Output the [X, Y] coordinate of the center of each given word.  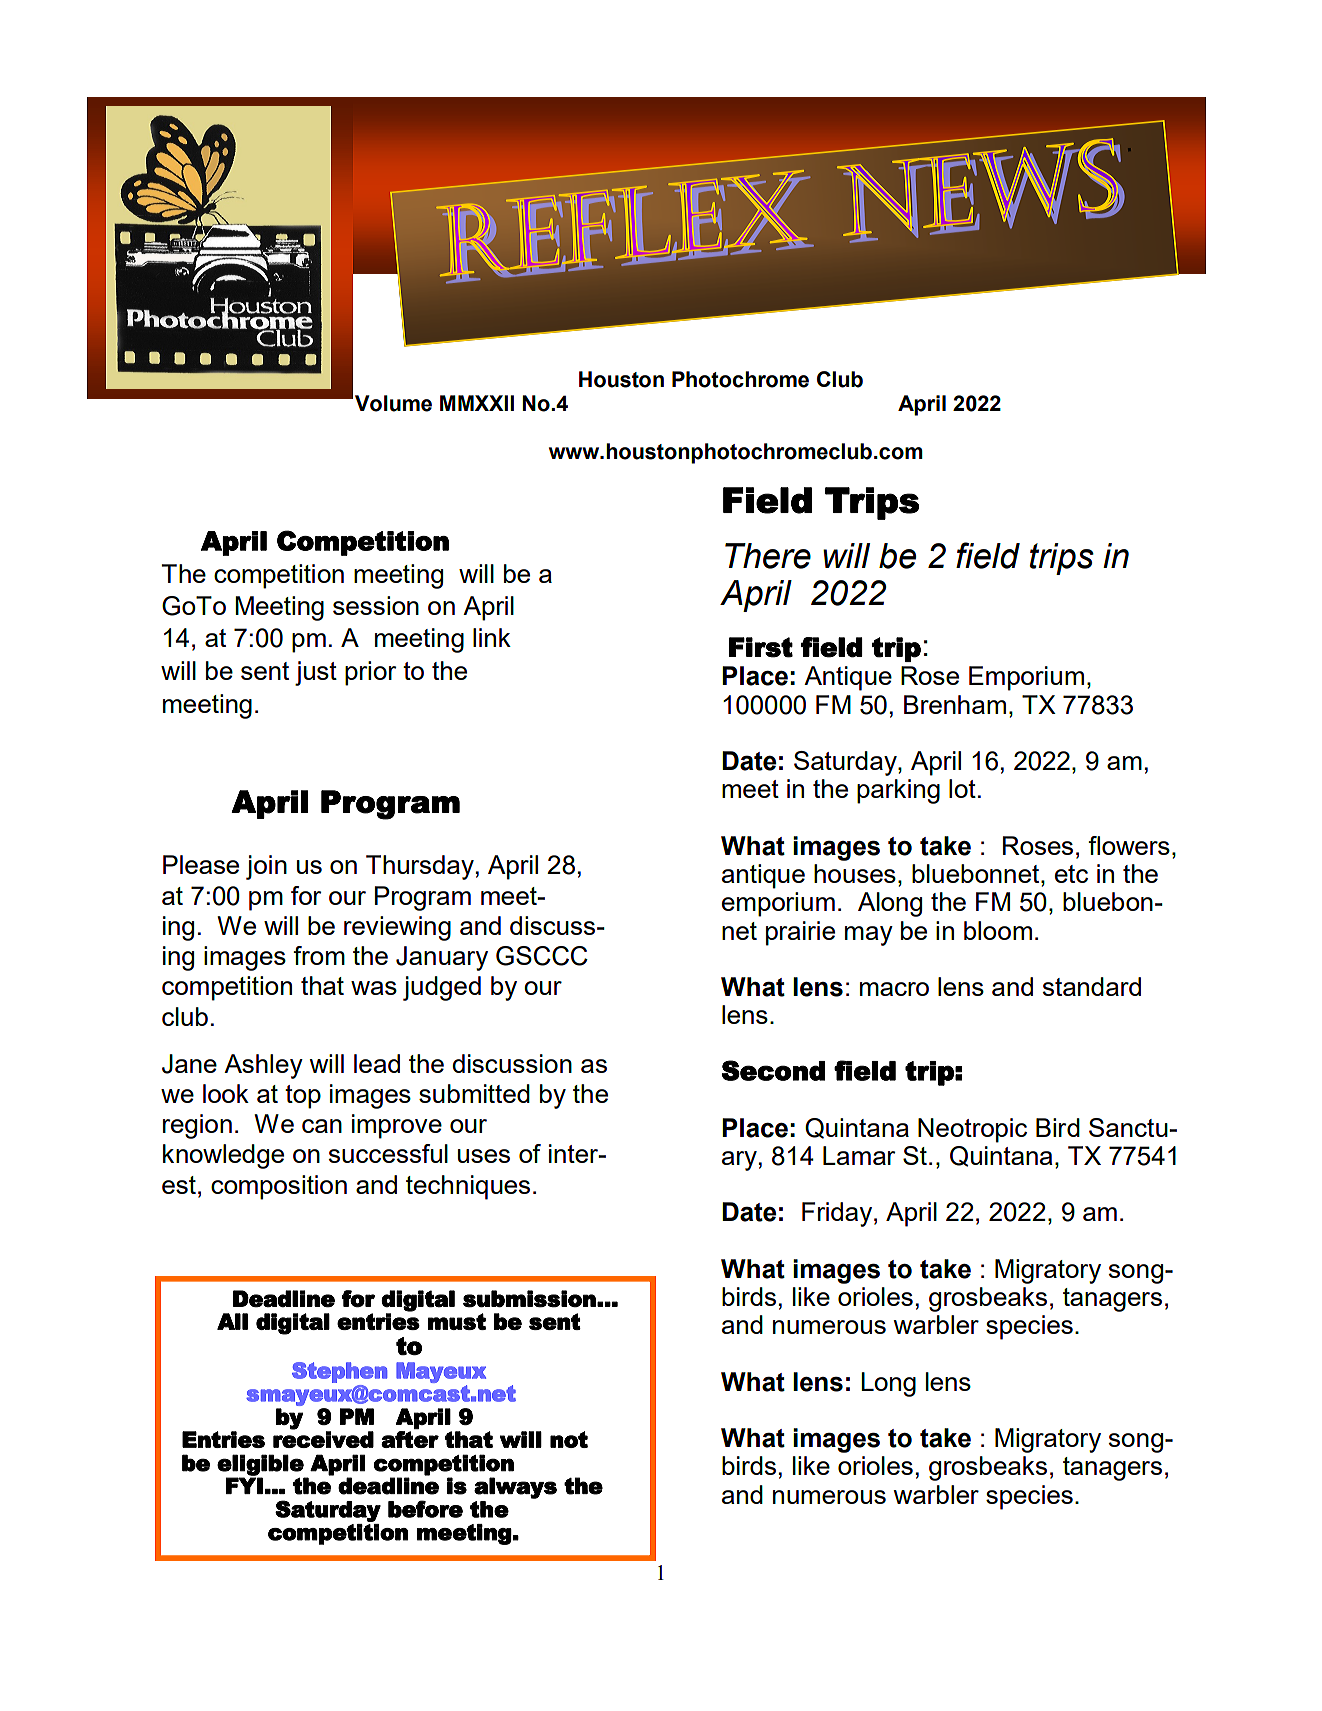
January [442, 958]
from [319, 955]
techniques [468, 1187]
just [316, 673]
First [761, 647]
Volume [393, 403]
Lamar [859, 1155]
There [768, 556]
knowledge [223, 1156]
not [569, 1439]
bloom [998, 930]
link [492, 637]
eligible [261, 1466]
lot [962, 788]
